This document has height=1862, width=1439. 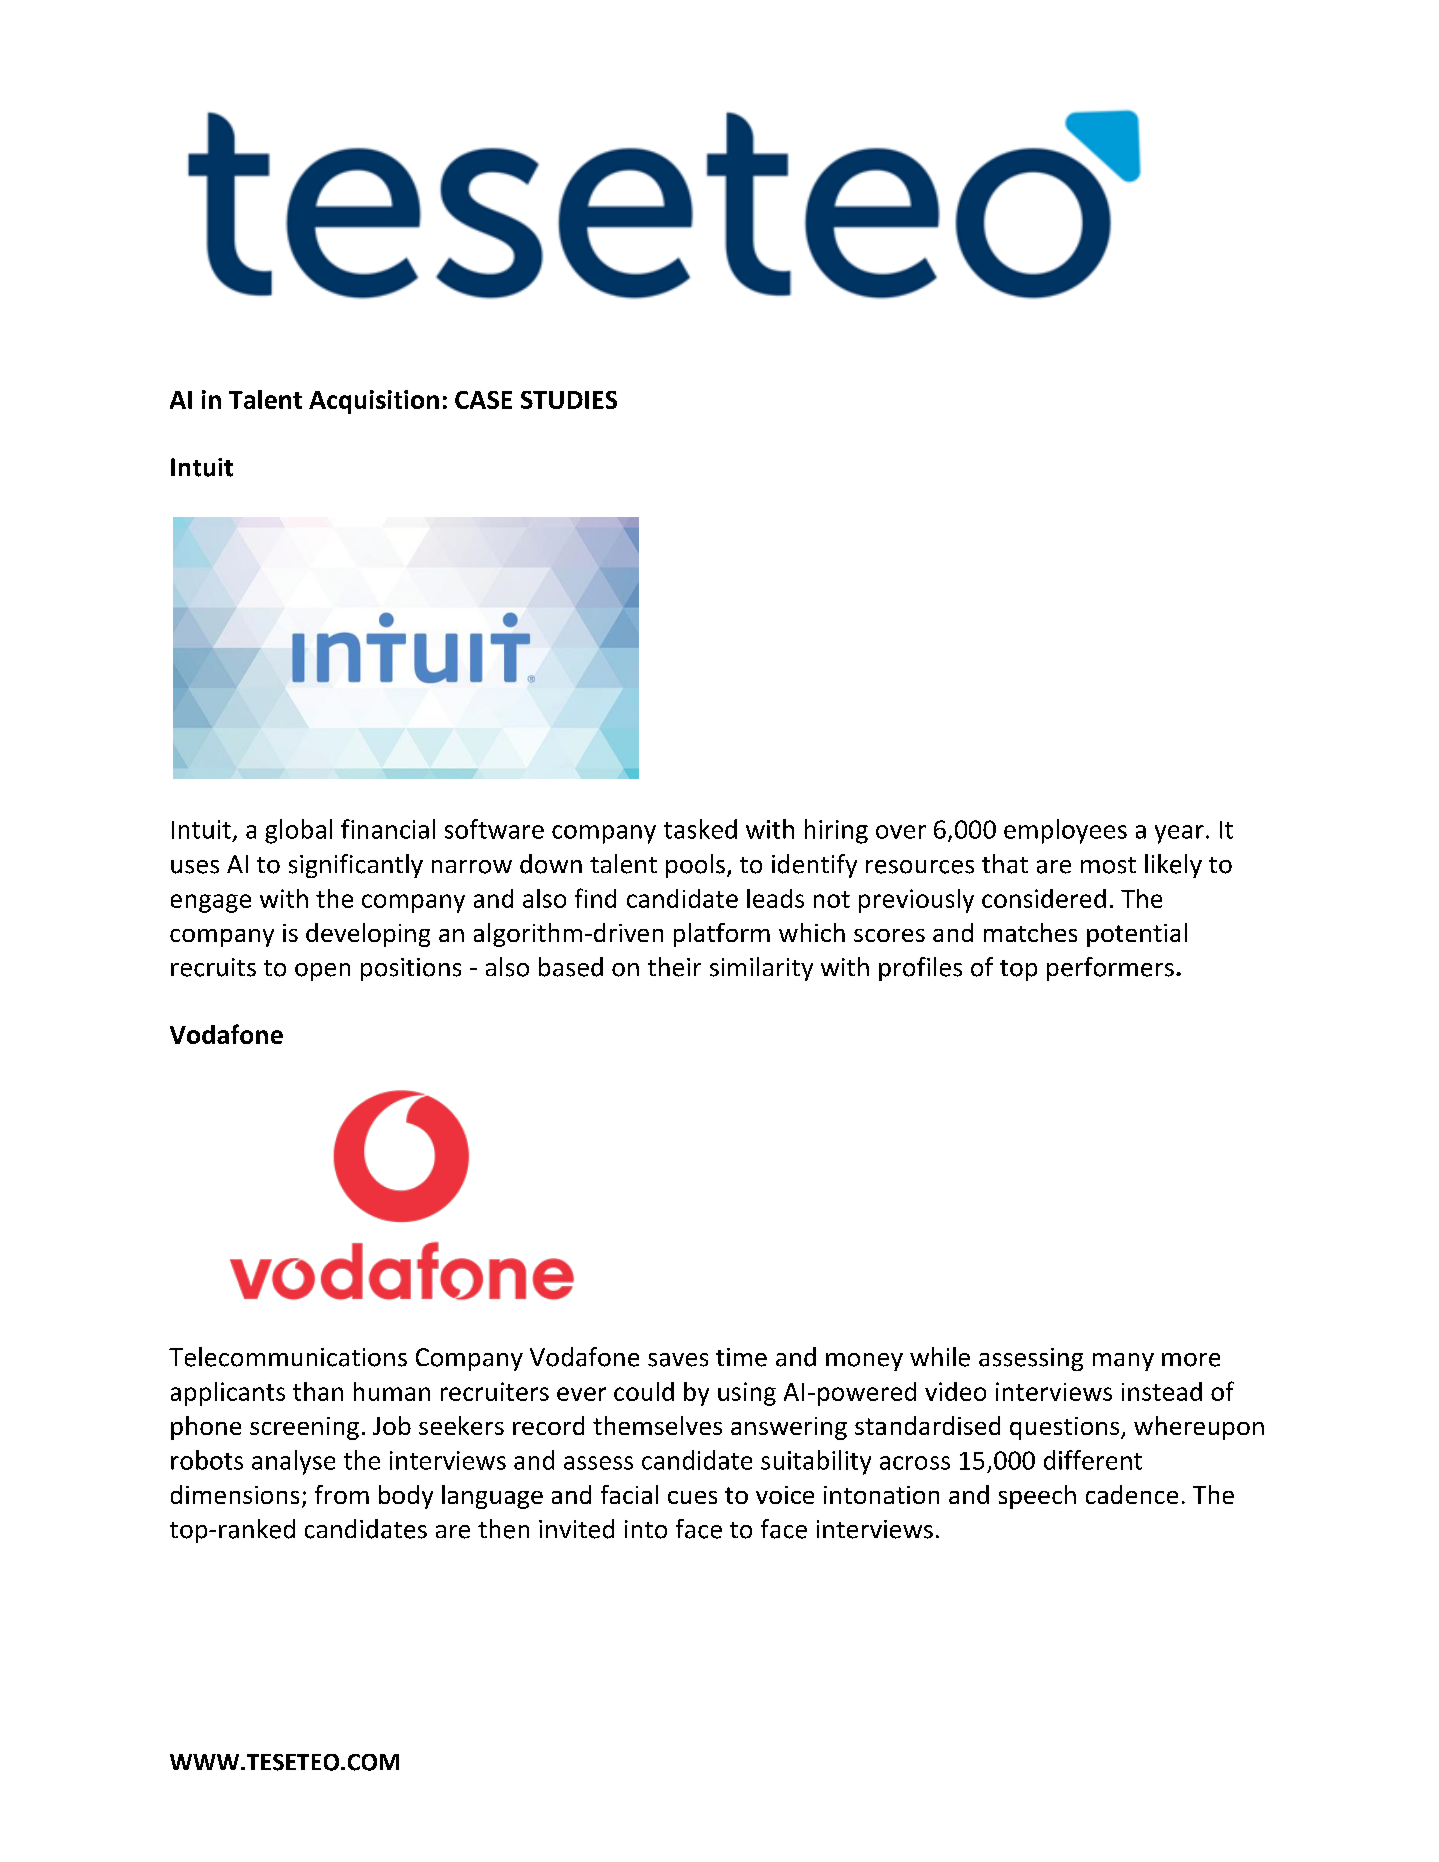 I want to click on open, so click(x=322, y=972).
